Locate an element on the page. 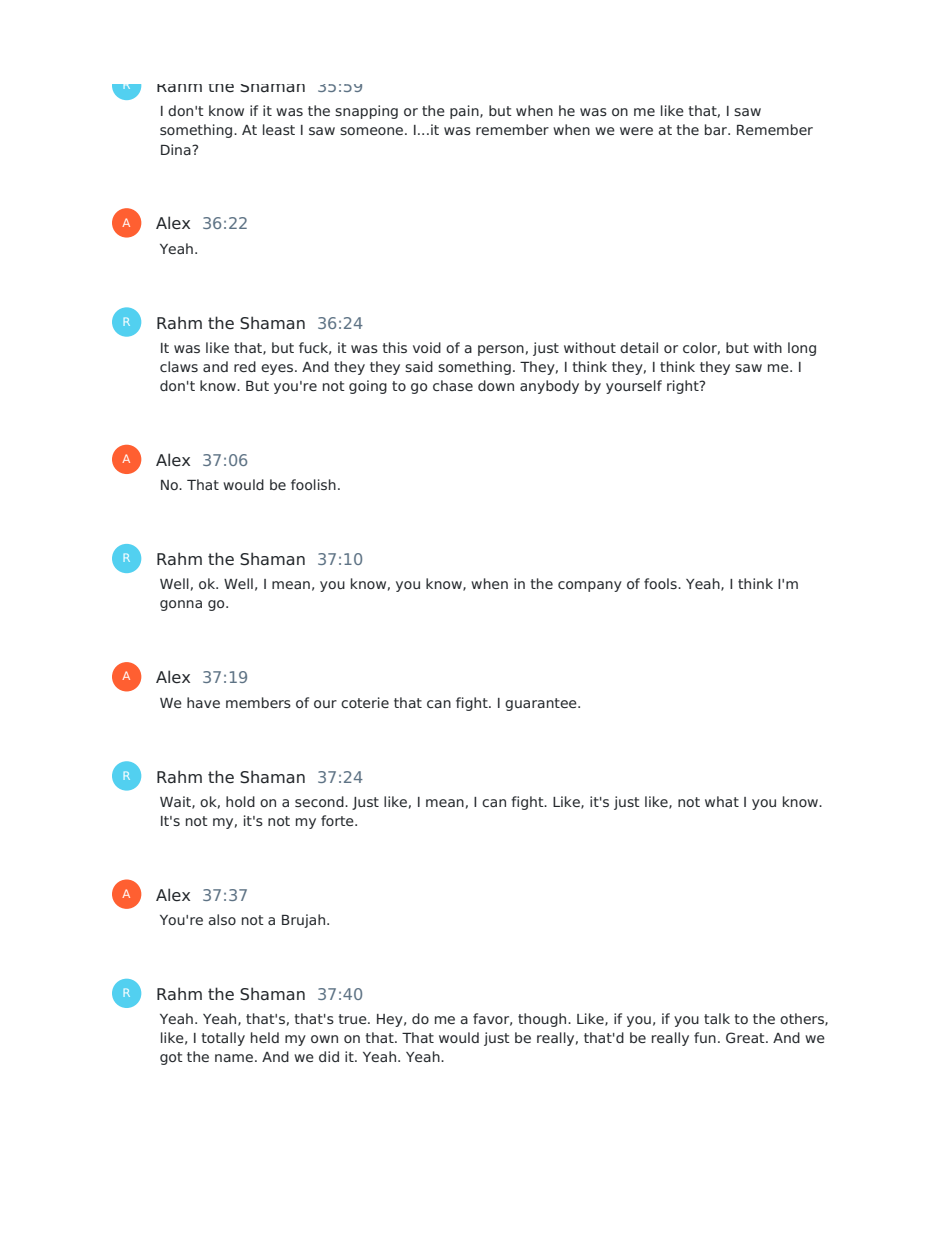  guarantee is located at coordinates (542, 704).
